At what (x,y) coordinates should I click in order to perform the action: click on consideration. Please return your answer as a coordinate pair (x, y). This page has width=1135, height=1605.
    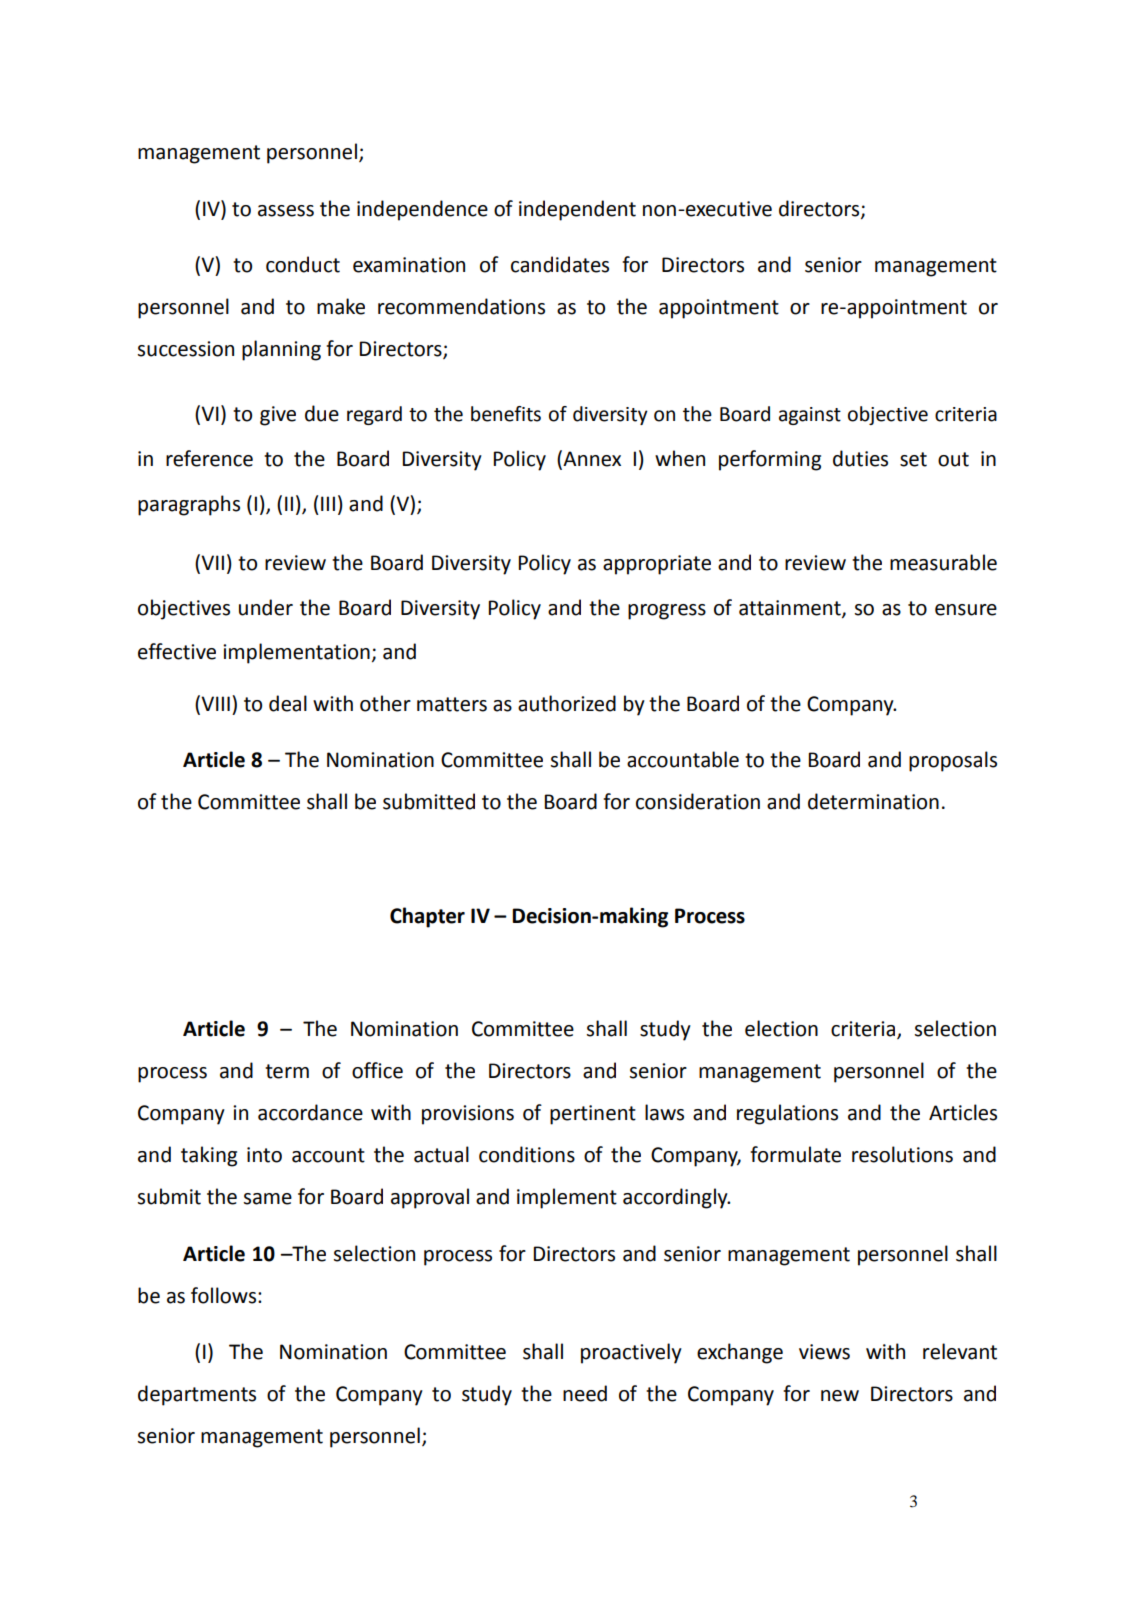
    Looking at the image, I should click on (698, 801).
